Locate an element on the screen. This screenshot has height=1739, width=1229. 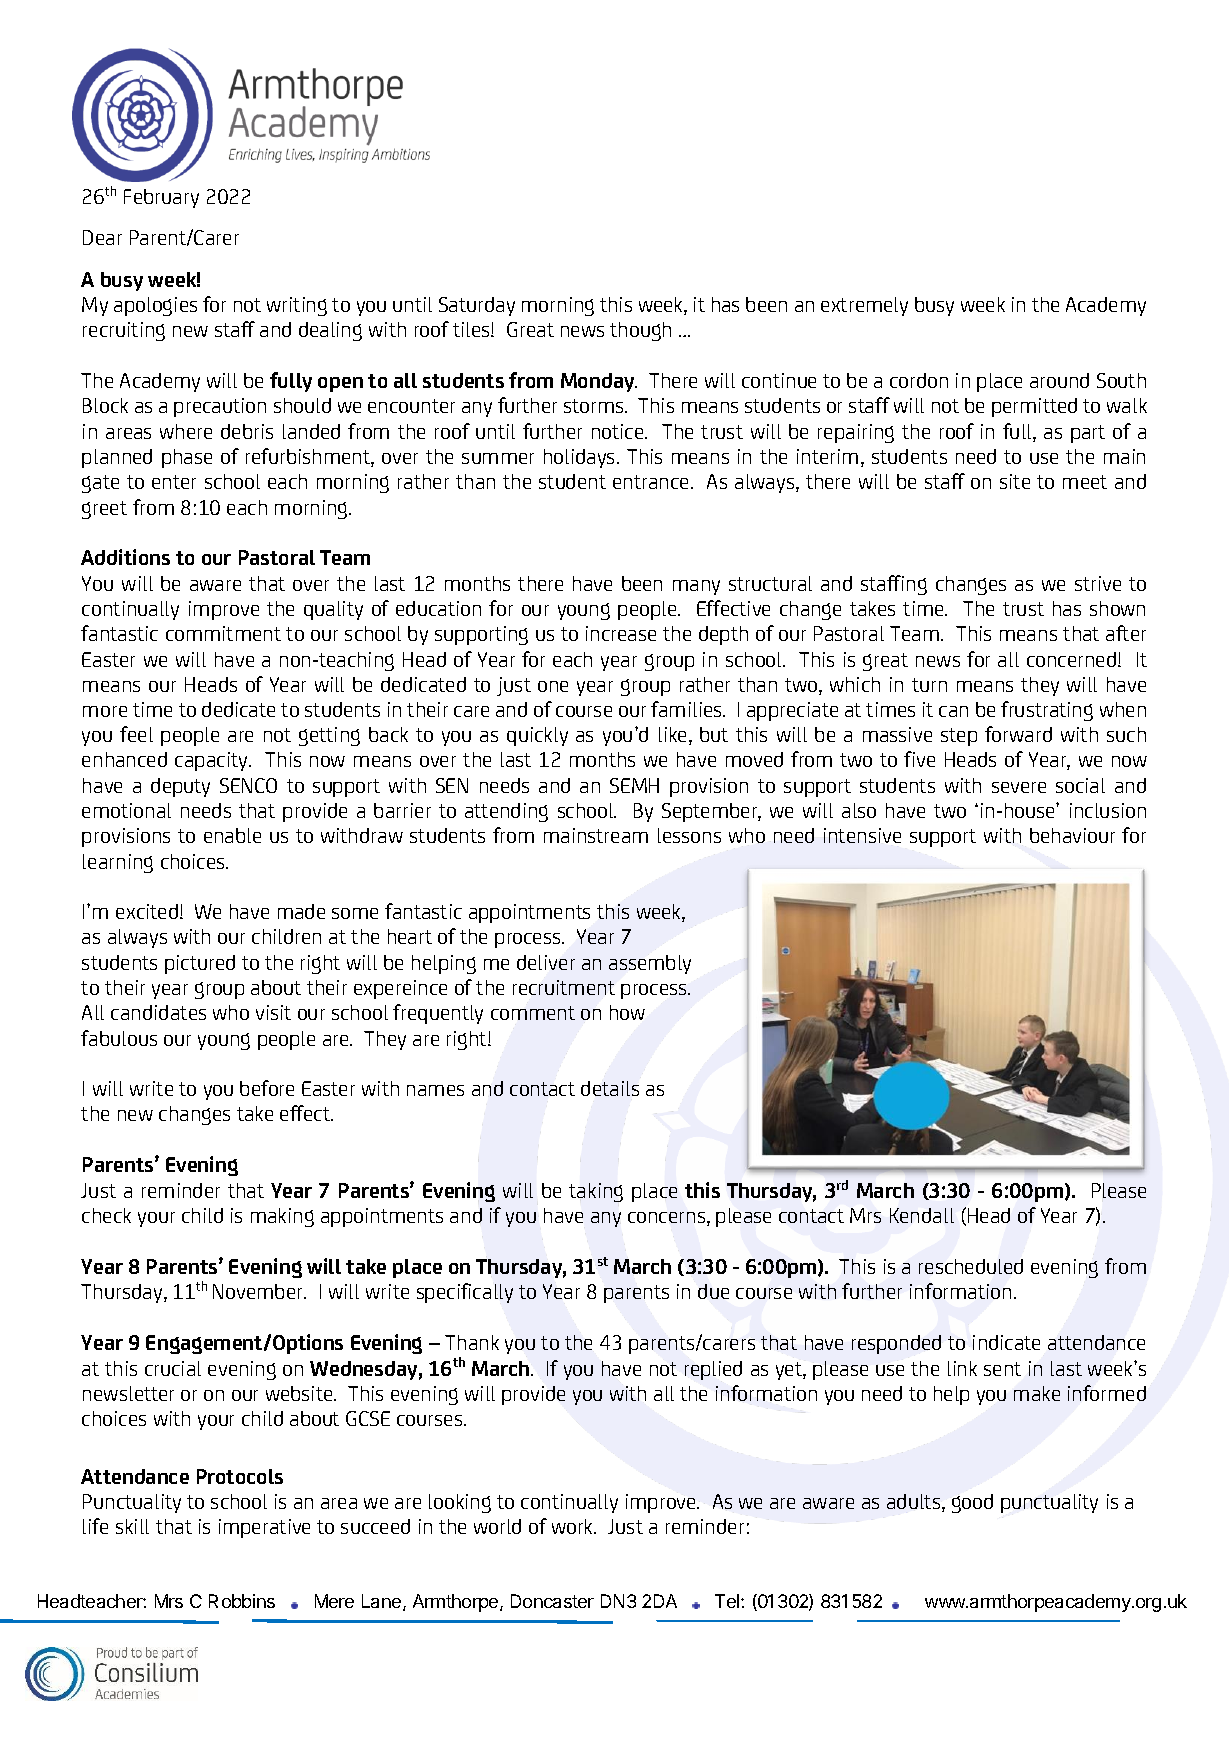
extremely is located at coordinates (864, 306).
